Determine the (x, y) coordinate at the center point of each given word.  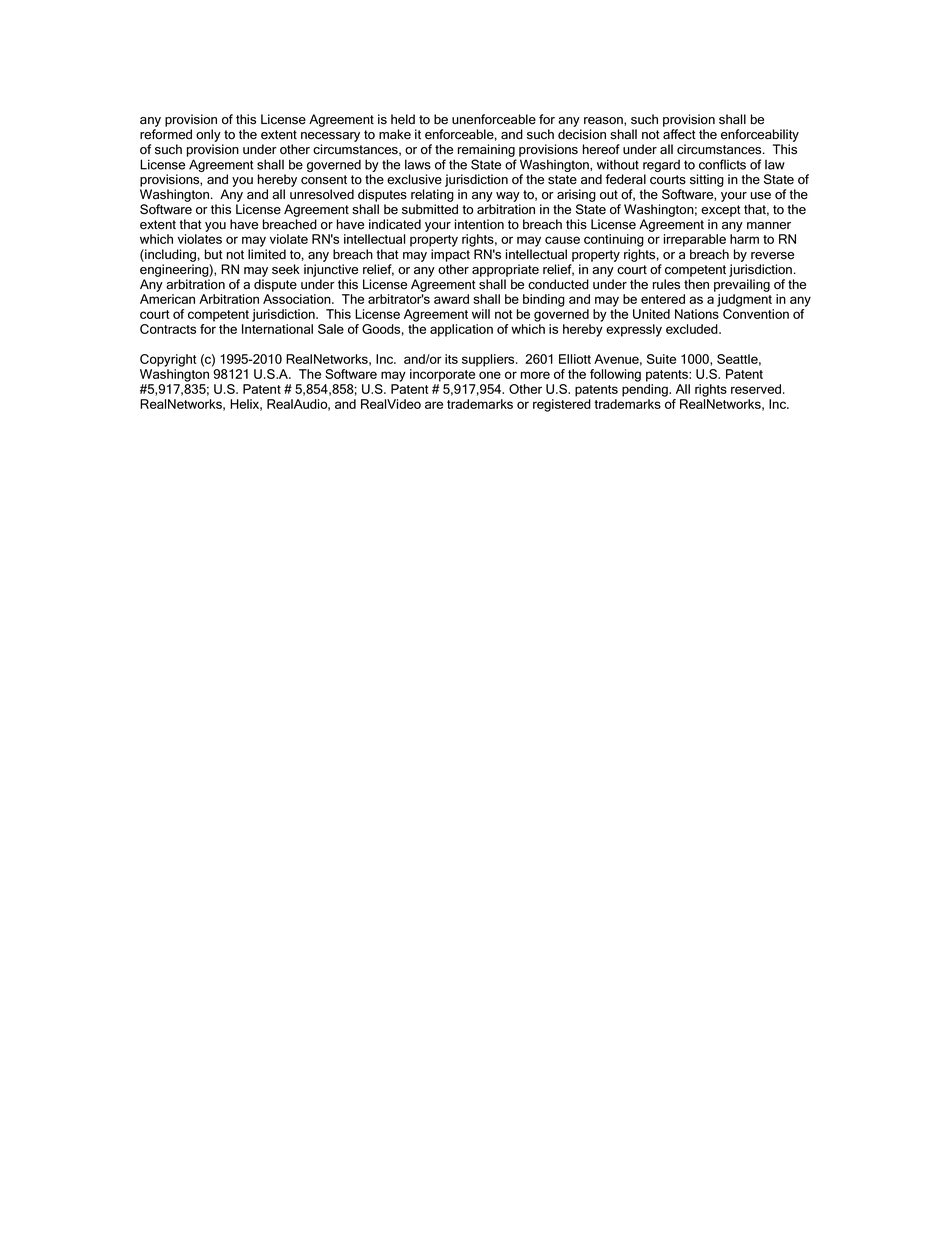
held (403, 119)
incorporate (442, 375)
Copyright (168, 360)
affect (679, 134)
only (208, 135)
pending (646, 390)
